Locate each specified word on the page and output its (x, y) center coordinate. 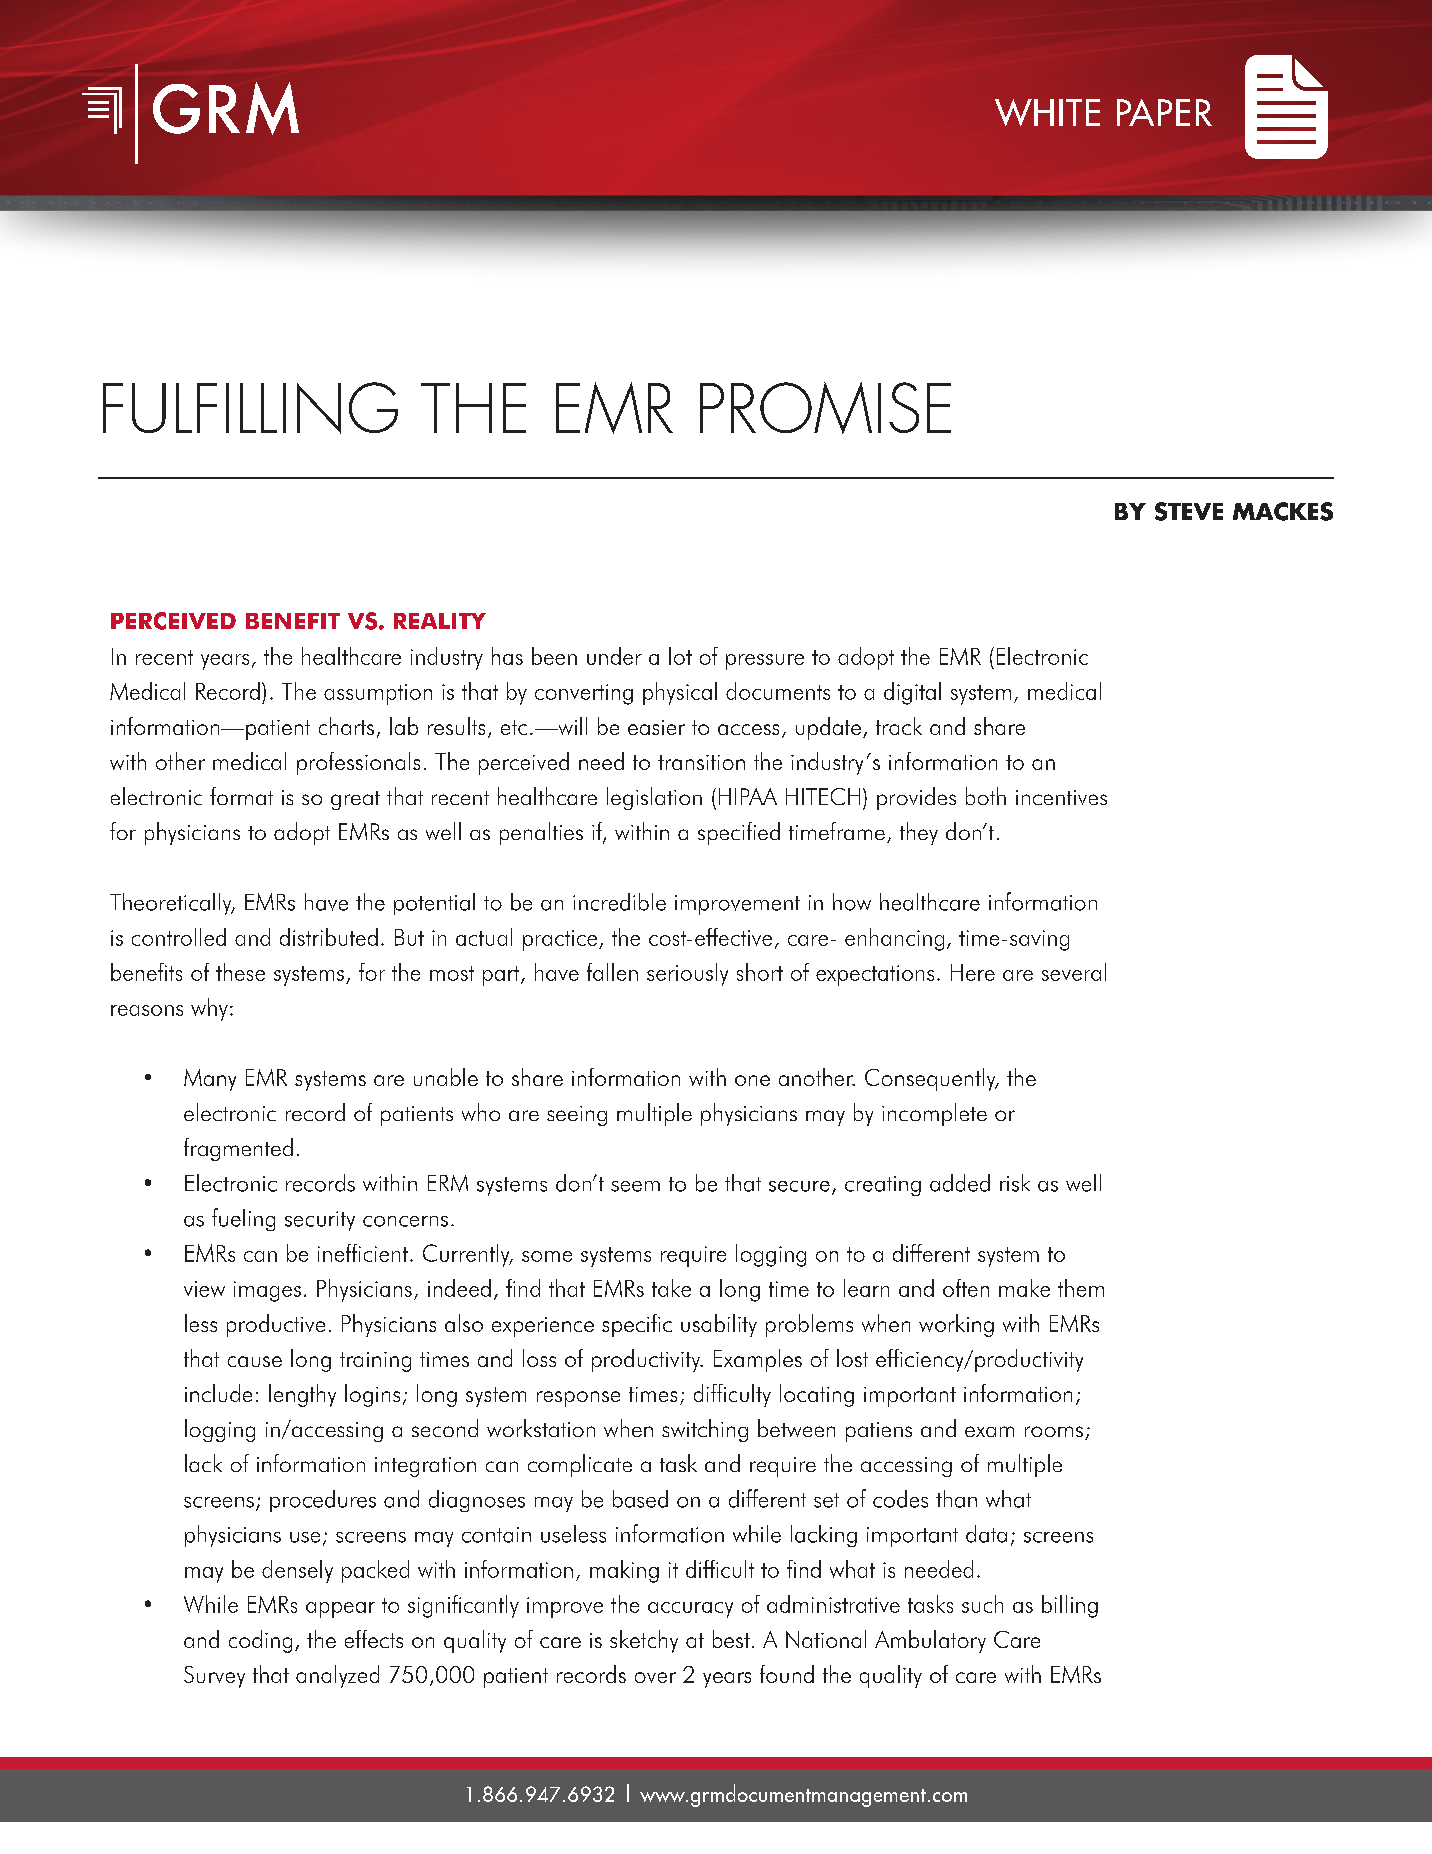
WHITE (1047, 112)
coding (260, 1641)
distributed (329, 937)
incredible (619, 902)
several (1074, 972)
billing (1070, 1606)
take (671, 1288)
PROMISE (825, 408)
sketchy (644, 1641)
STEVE (1189, 511)
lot (680, 656)
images (267, 1291)
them (1081, 1288)
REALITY (440, 621)
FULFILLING (250, 408)
